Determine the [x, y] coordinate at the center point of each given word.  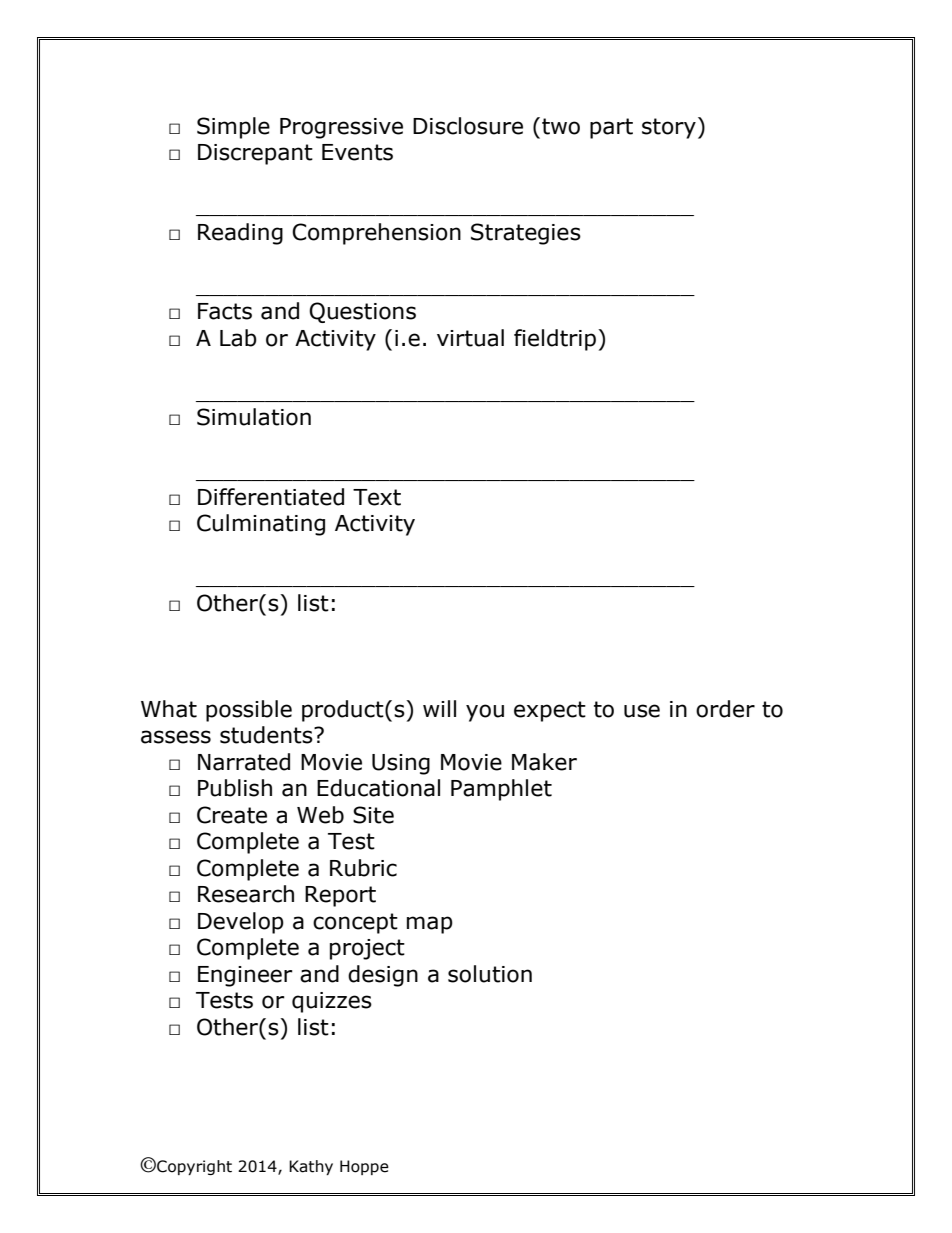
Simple [233, 128]
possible [249, 711]
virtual [470, 338]
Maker [544, 762]
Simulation [254, 417]
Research [246, 894]
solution [490, 974]
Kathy [311, 1167]
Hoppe [364, 1167]
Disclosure [468, 126]
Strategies [526, 234]
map [430, 925]
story [669, 128]
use [642, 711]
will [439, 708]
